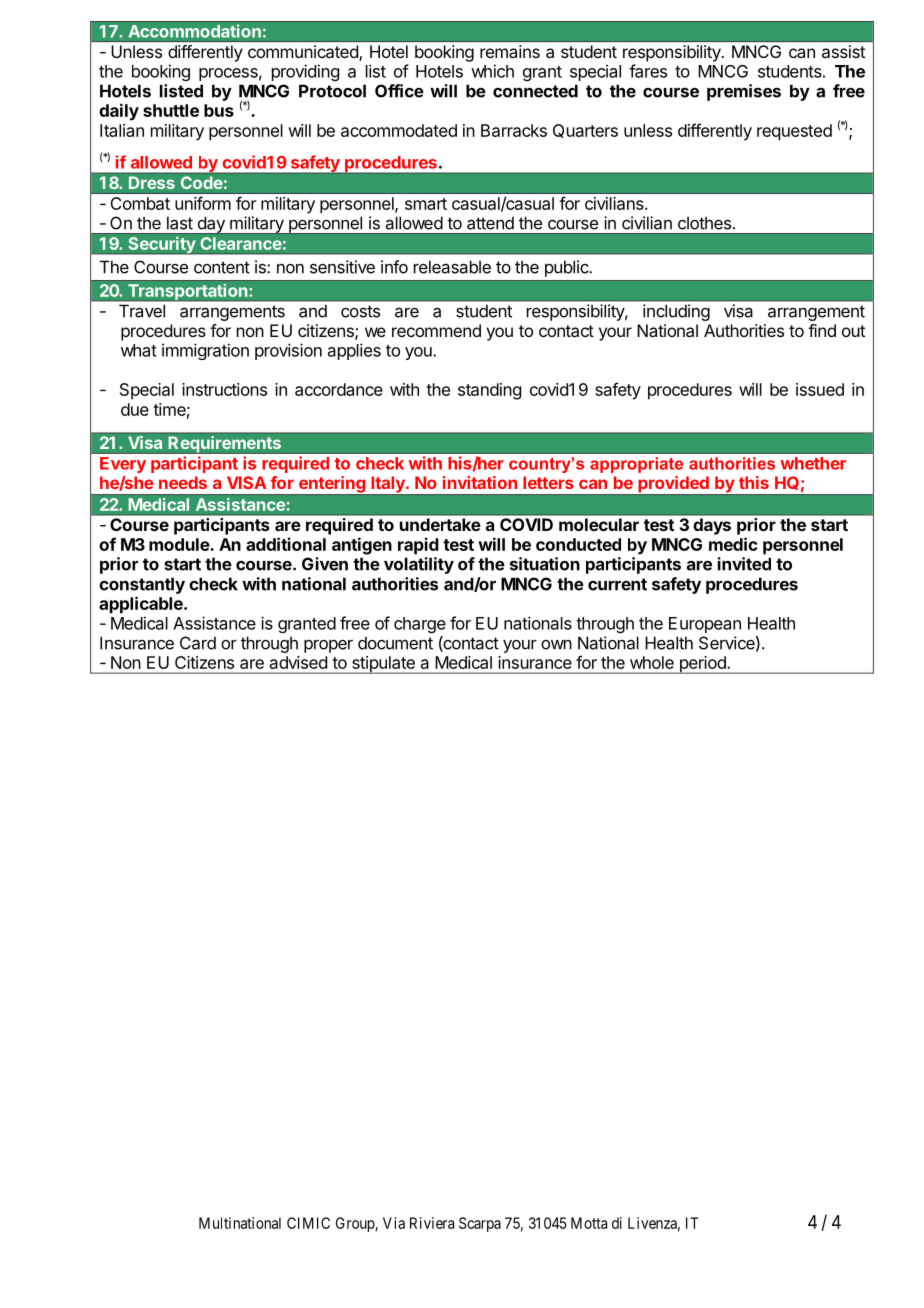 The width and height of the screenshot is (924, 1308). What do you see at coordinates (492, 71) in the screenshot?
I see `which` at bounding box center [492, 71].
